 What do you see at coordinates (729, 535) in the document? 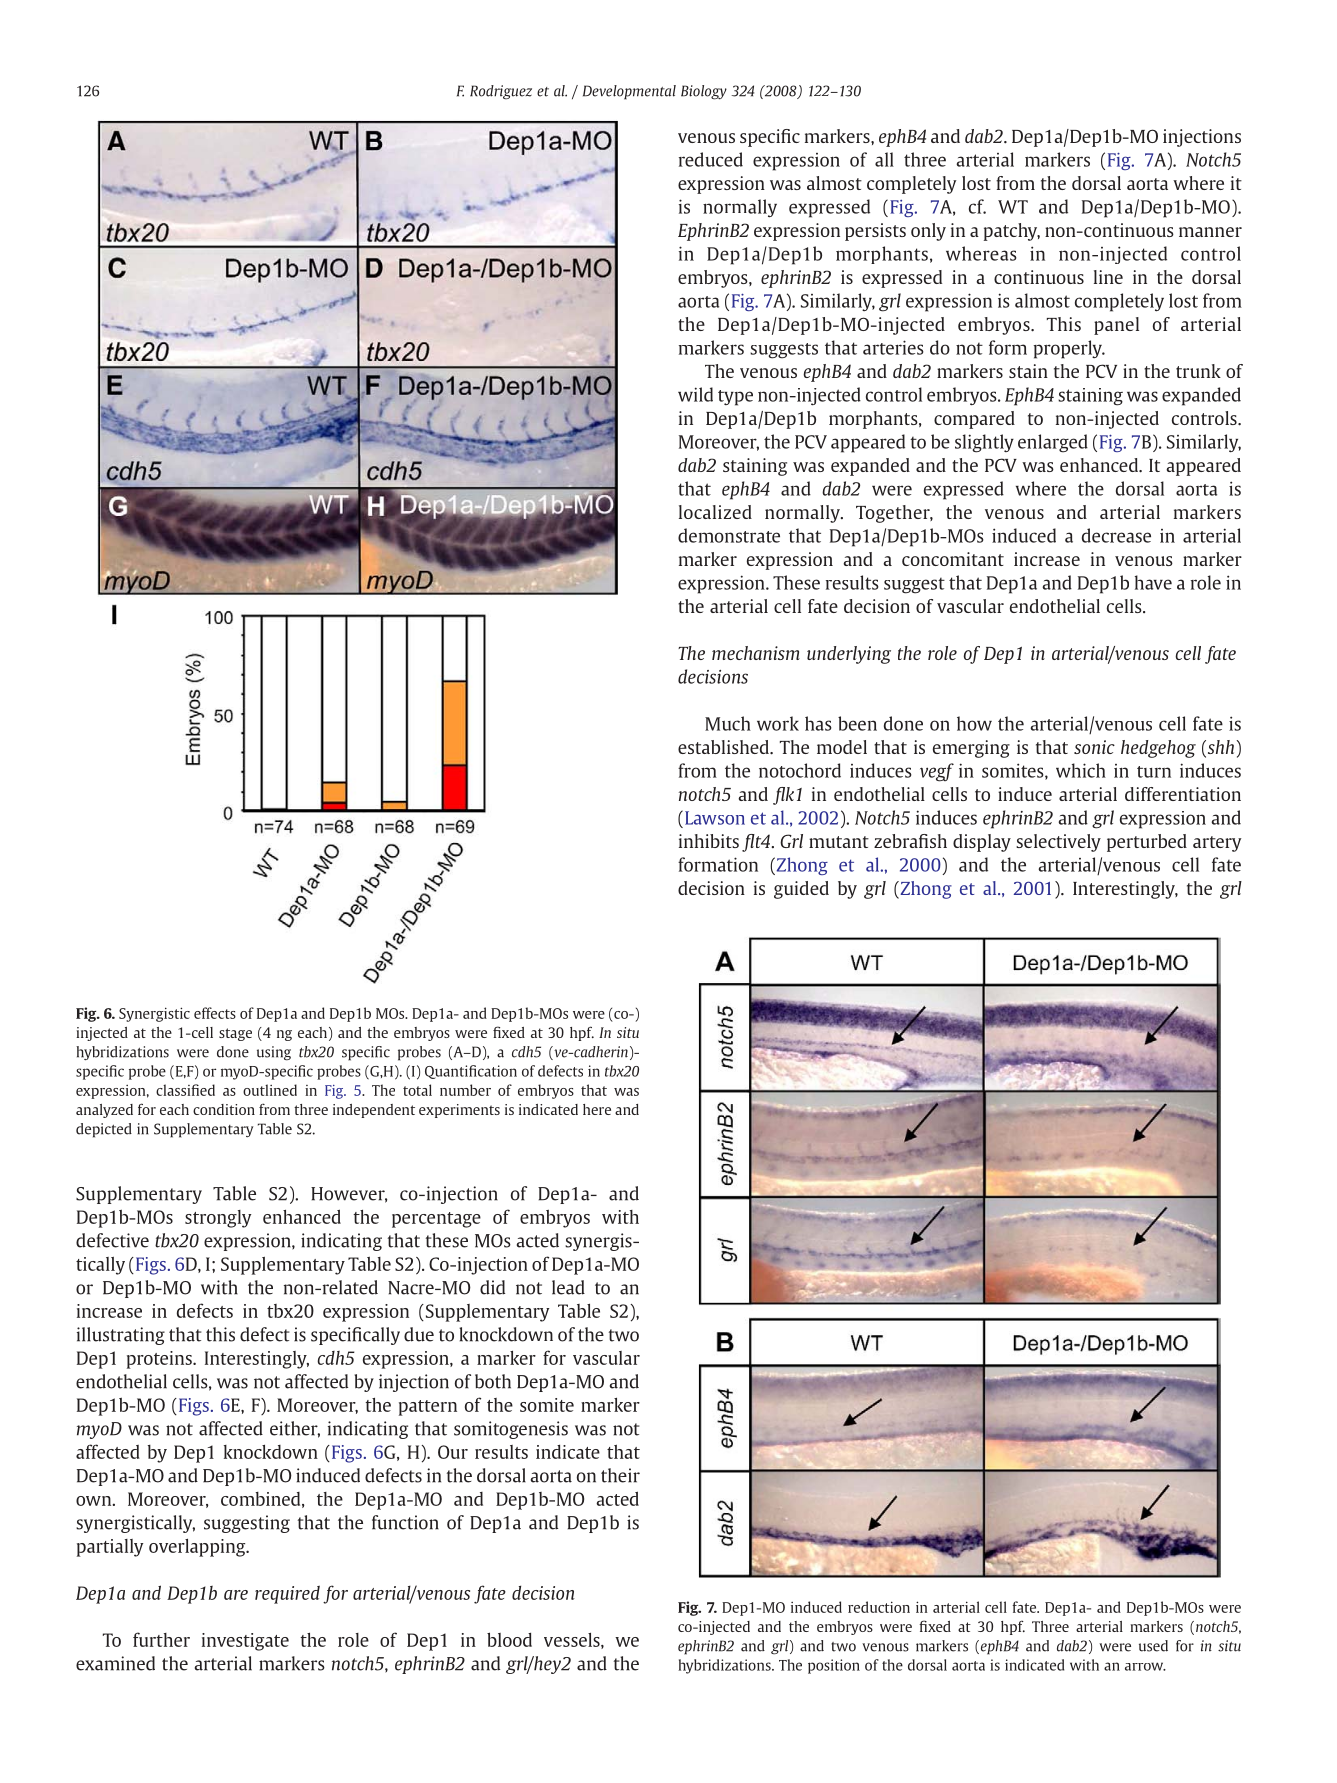
I see `demonstrate` at bounding box center [729, 535].
